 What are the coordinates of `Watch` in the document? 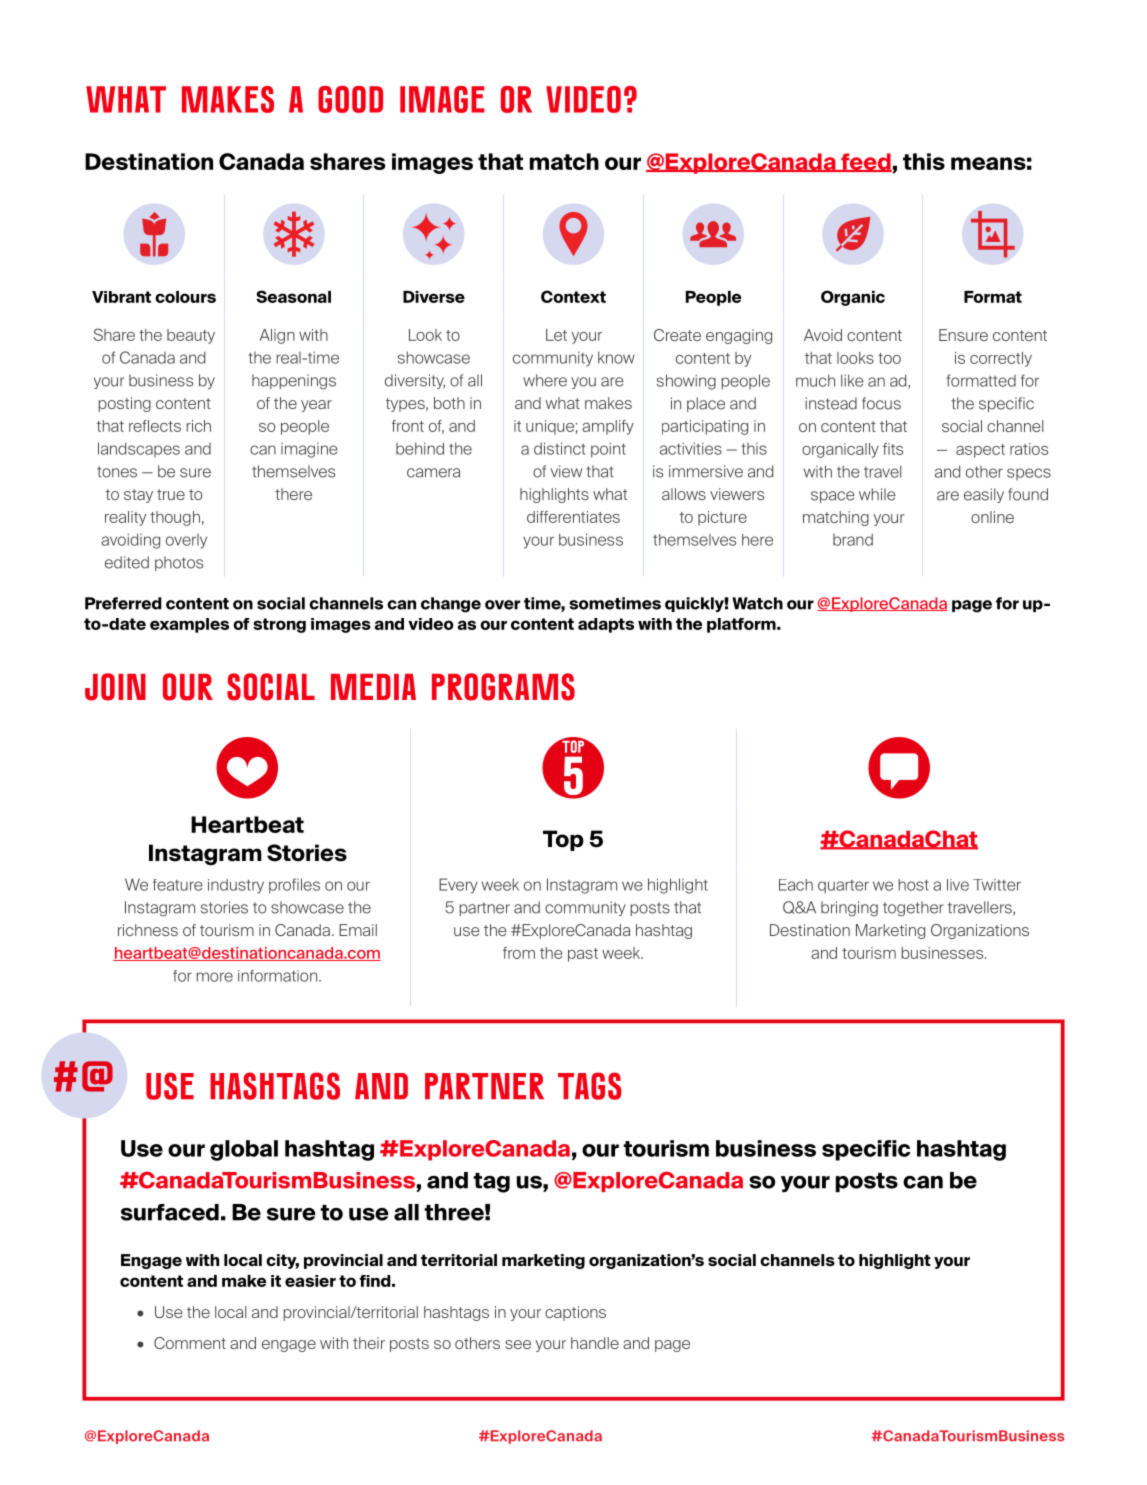 It's located at (757, 603).
